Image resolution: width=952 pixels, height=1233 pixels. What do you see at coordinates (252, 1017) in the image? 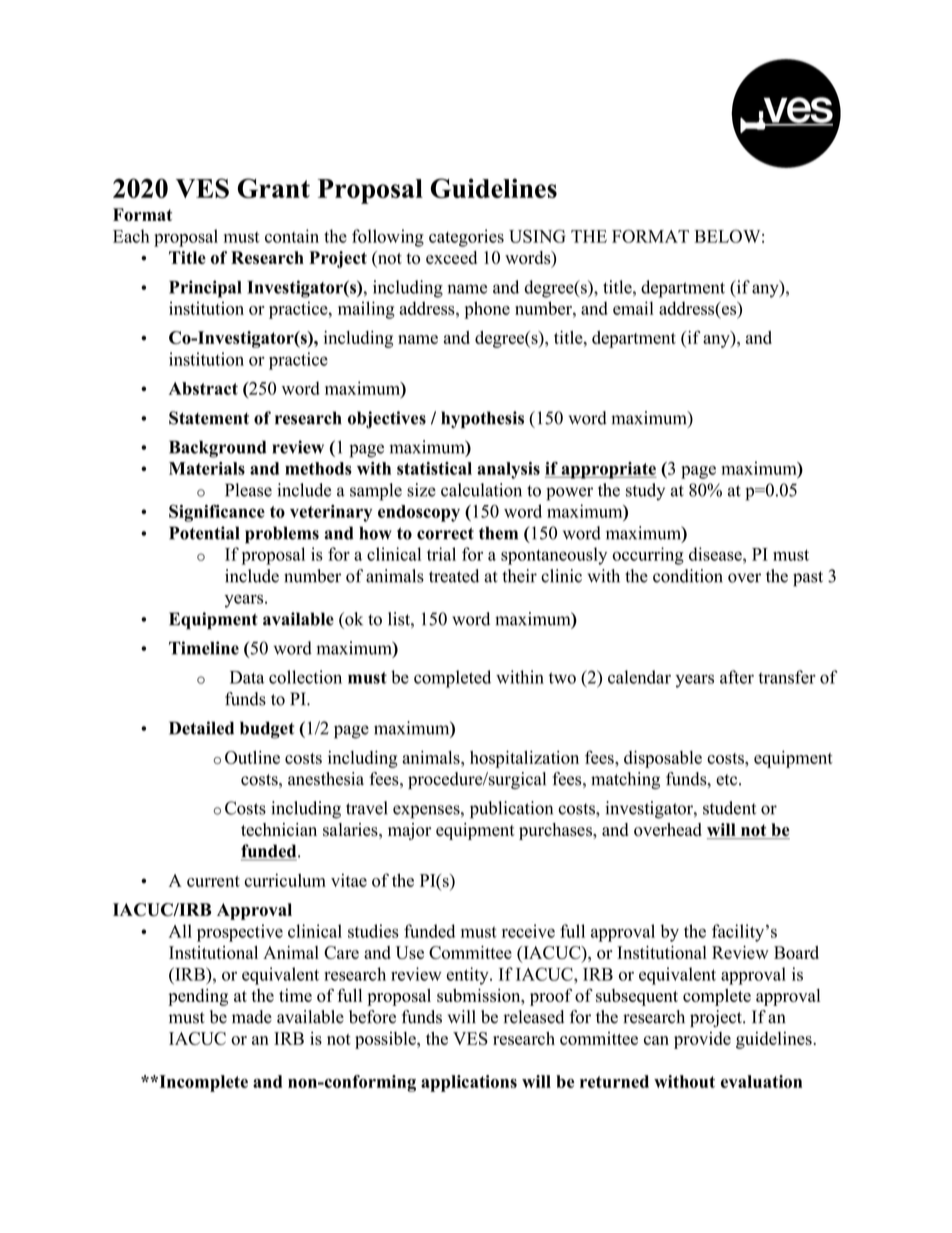
I see `made` at bounding box center [252, 1017].
